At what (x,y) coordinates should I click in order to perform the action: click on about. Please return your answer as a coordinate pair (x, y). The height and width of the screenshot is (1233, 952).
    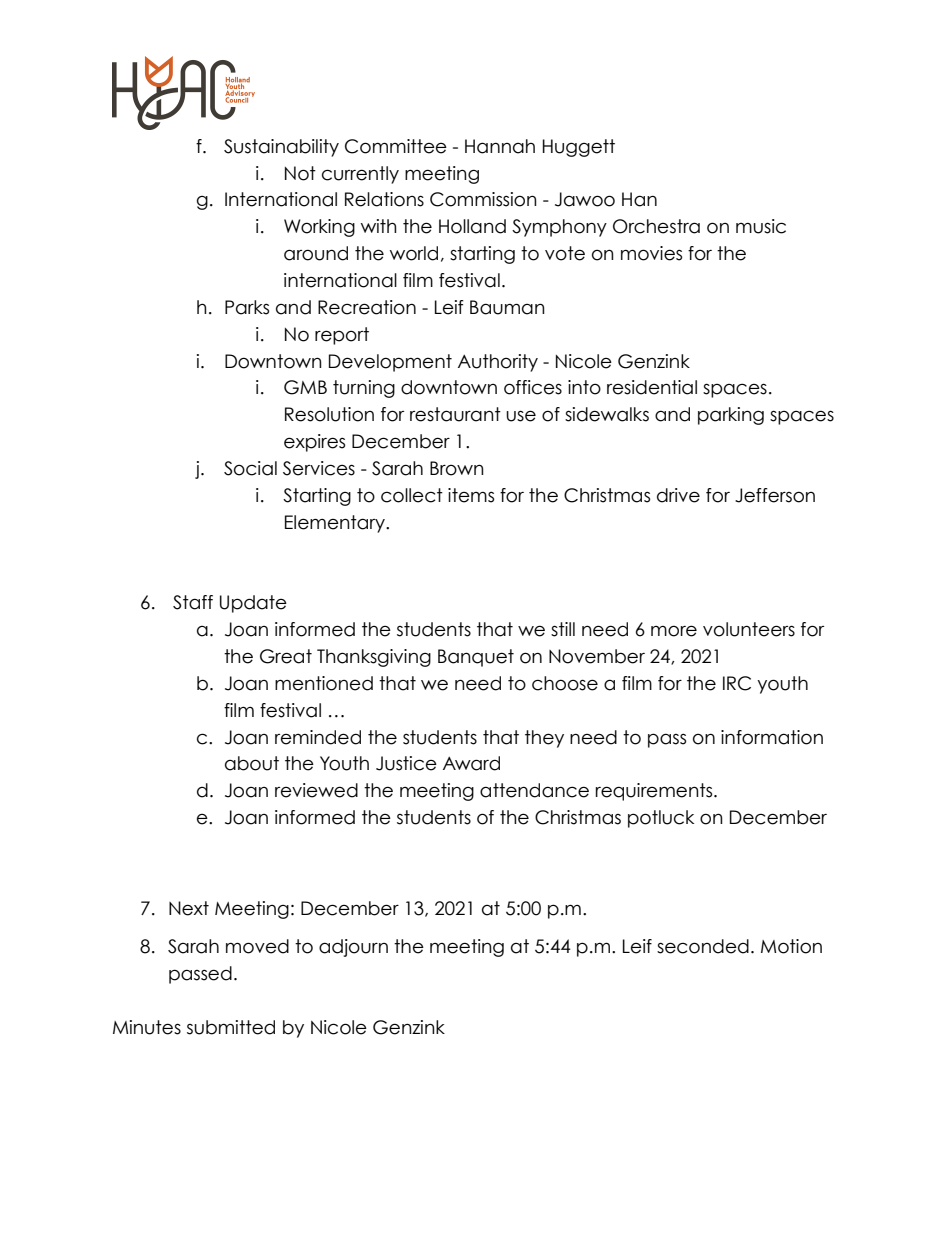
    Looking at the image, I should click on (252, 763).
